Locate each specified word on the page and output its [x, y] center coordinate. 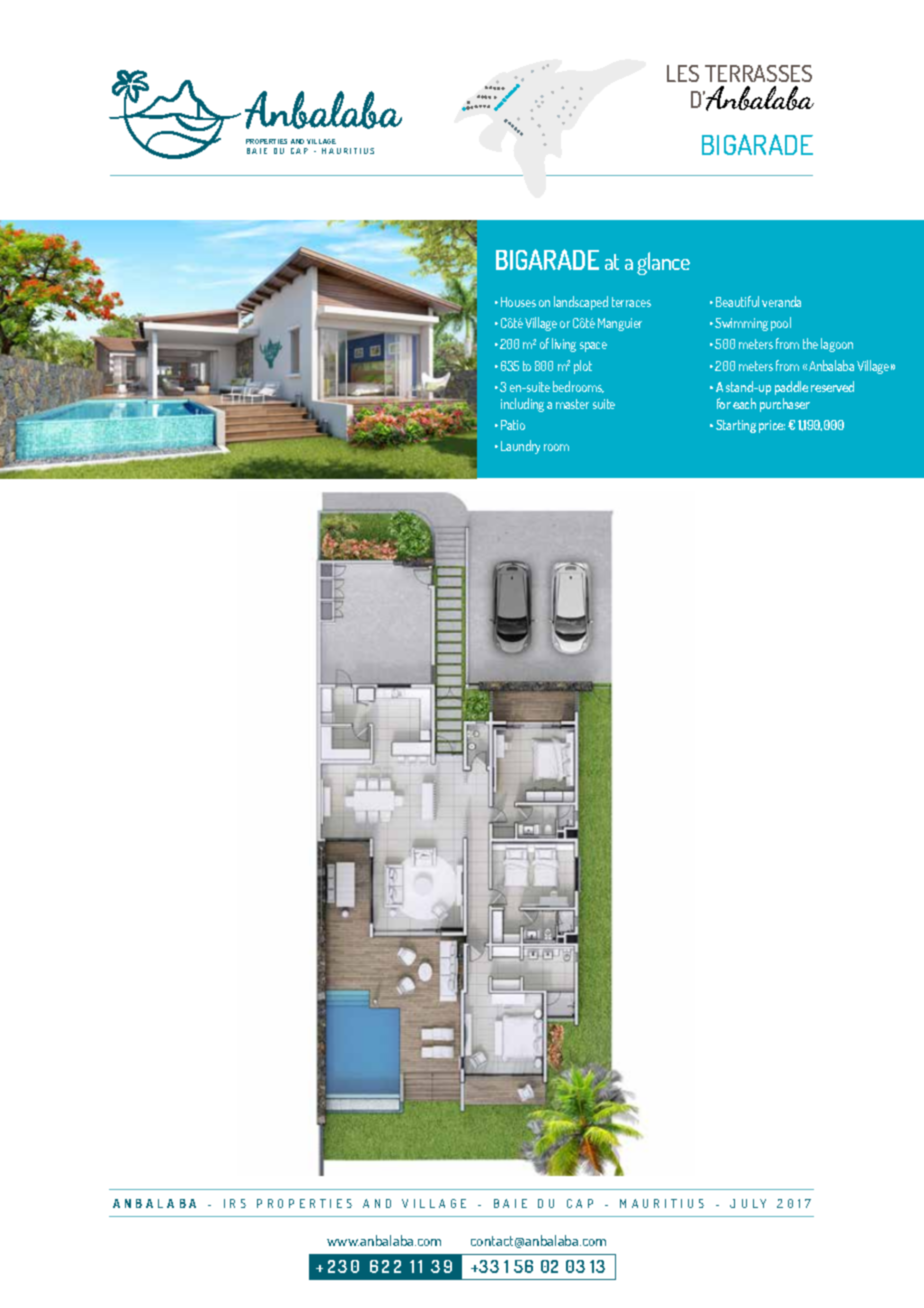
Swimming [741, 324]
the [810, 343]
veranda [781, 301]
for [724, 403]
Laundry [520, 447]
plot [583, 367]
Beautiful [737, 301]
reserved [832, 386]
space [593, 347]
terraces [631, 302]
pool [781, 324]
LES [683, 73]
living [564, 345]
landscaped [581, 303]
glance [663, 263]
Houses [518, 302]
